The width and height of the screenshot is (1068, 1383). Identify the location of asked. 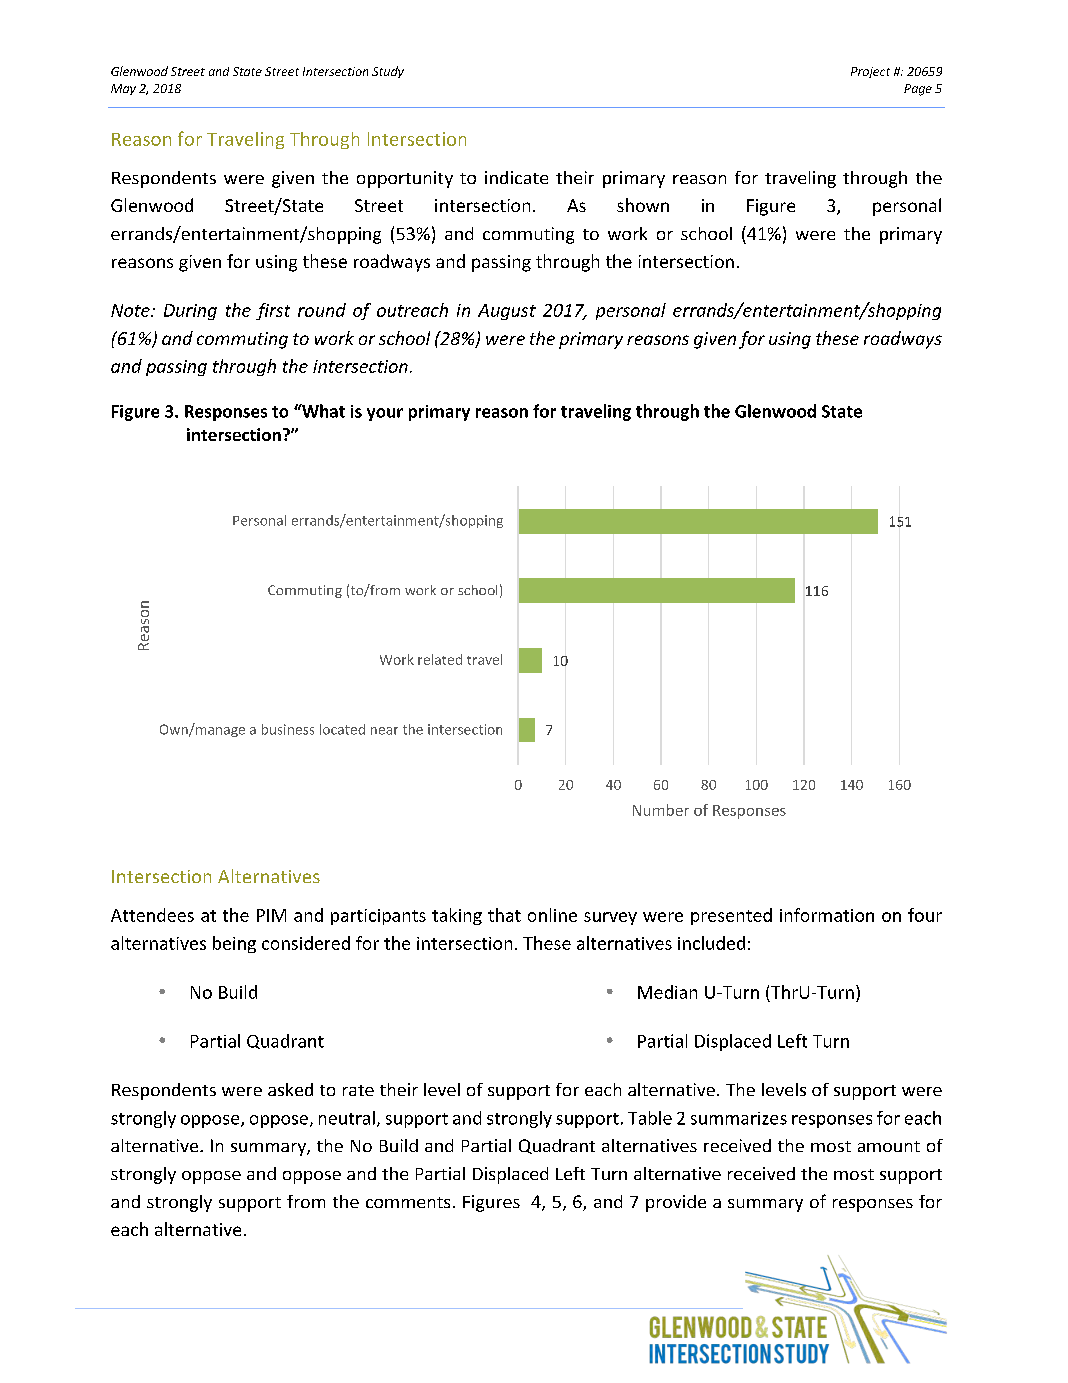
(290, 1089).
